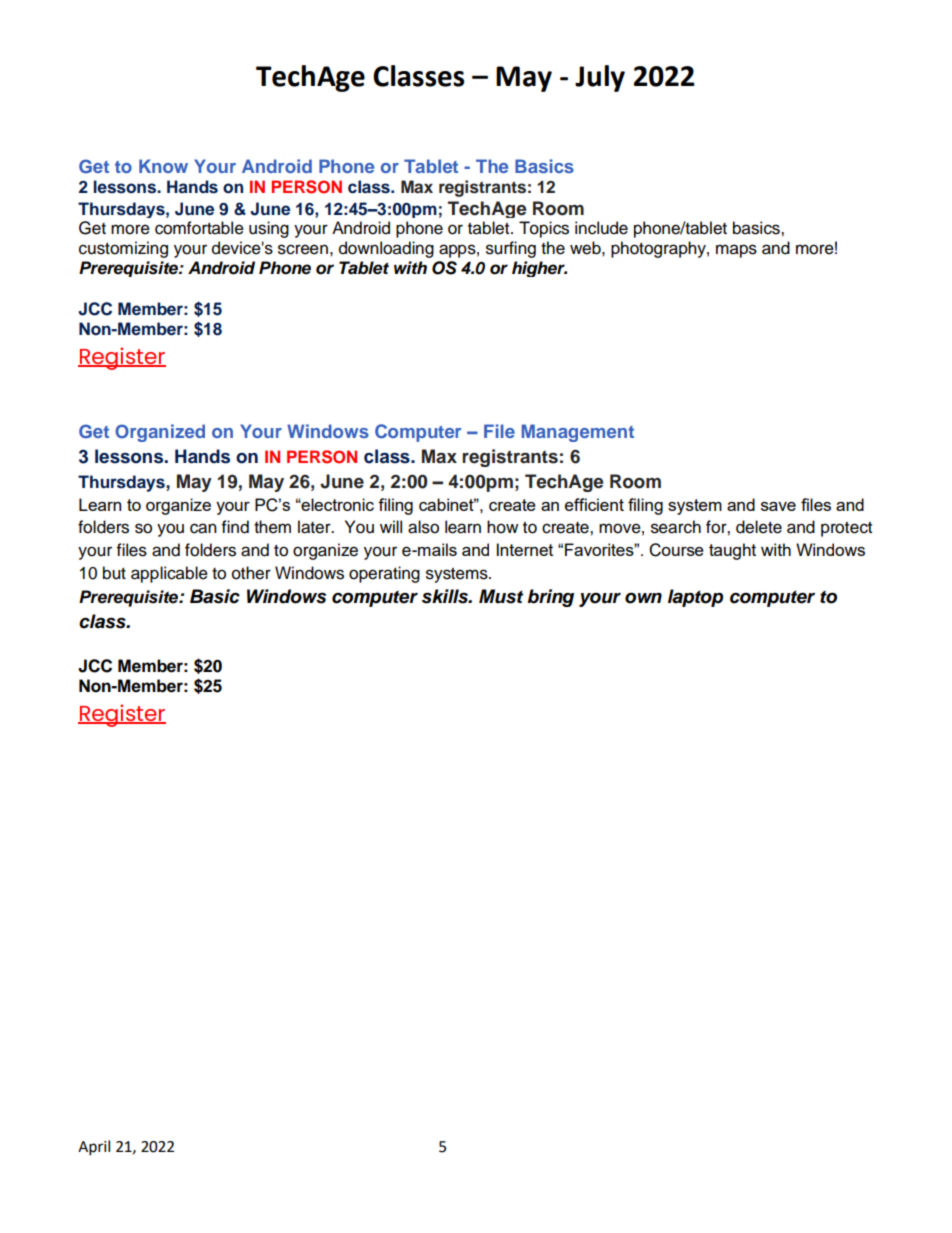  I want to click on other, so click(251, 573).
